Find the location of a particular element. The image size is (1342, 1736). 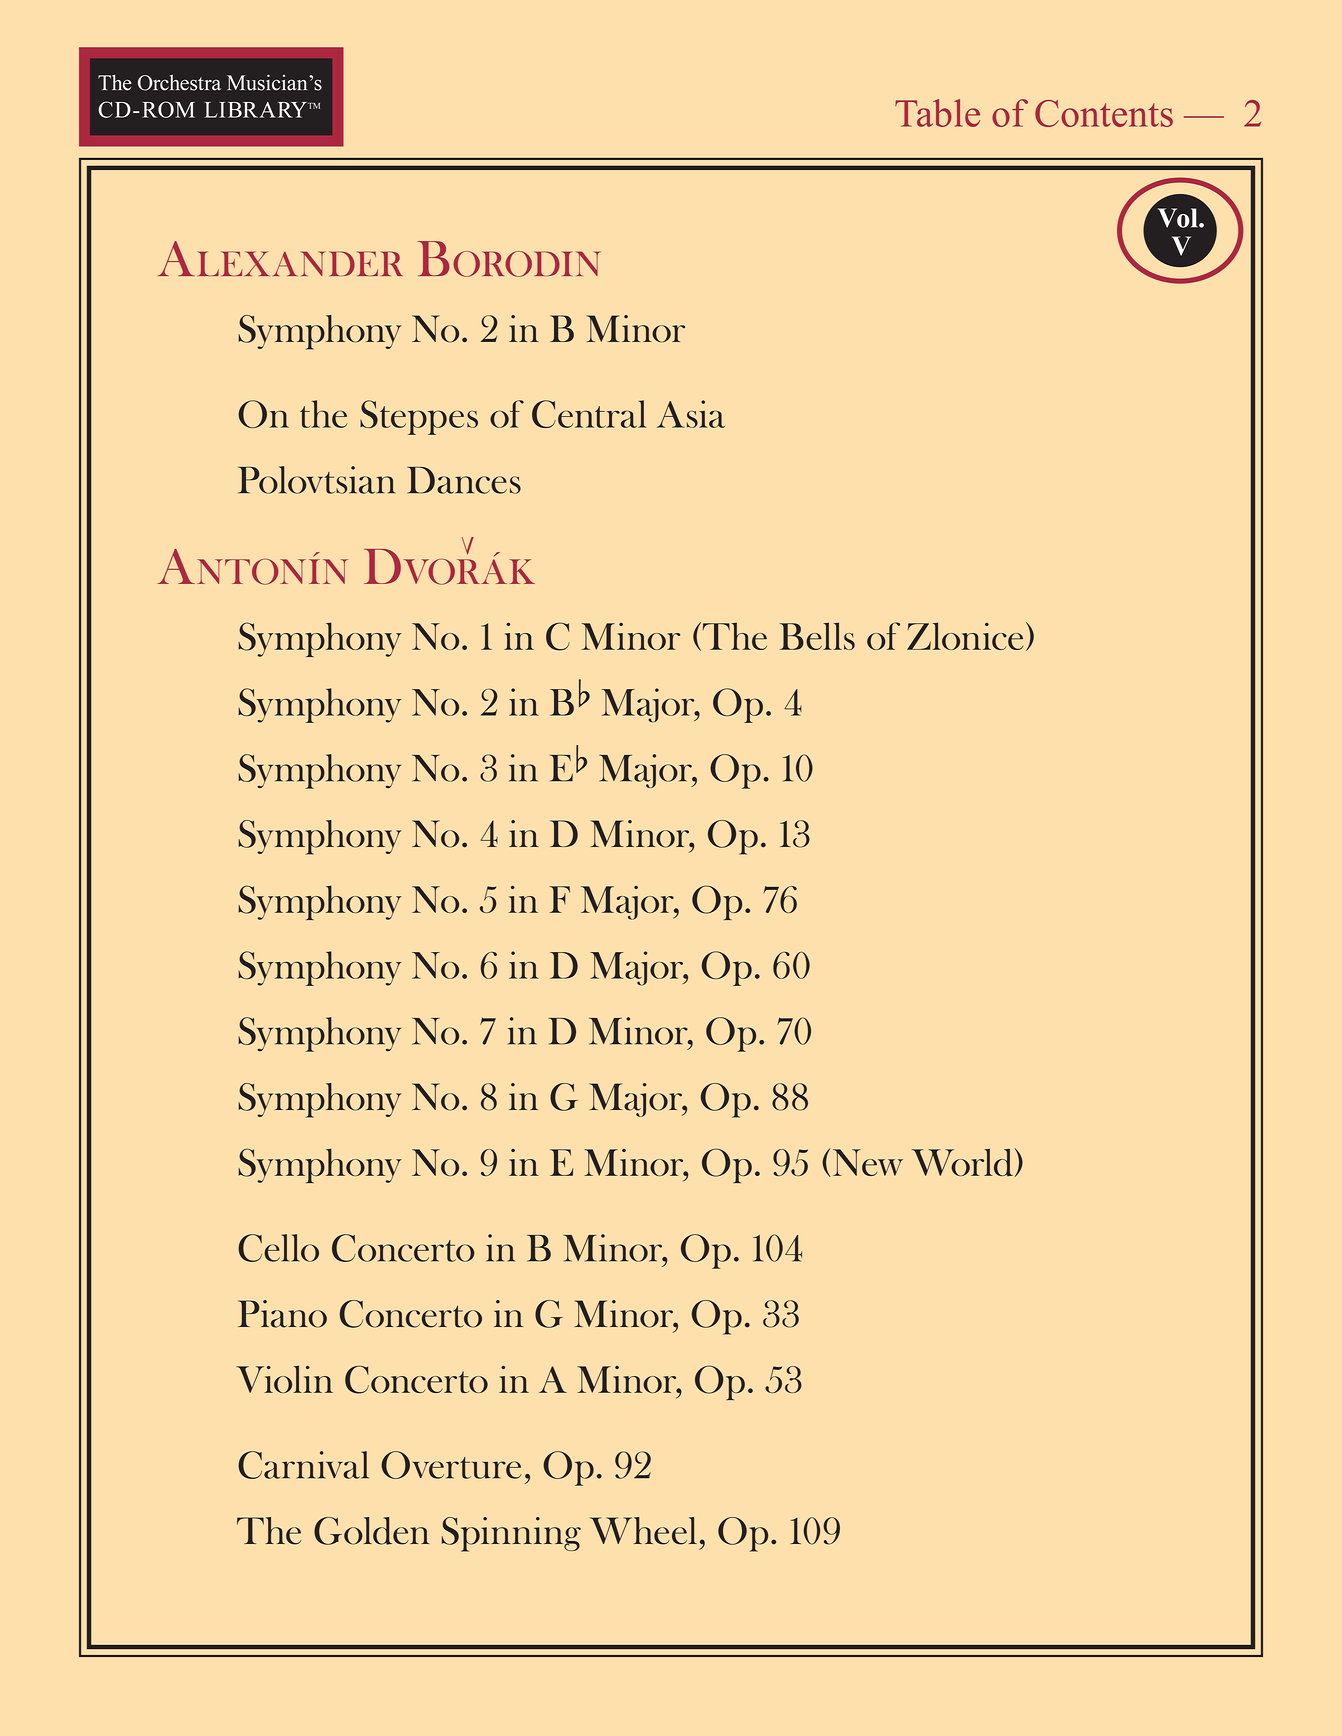

Wheel is located at coordinates (643, 1531).
